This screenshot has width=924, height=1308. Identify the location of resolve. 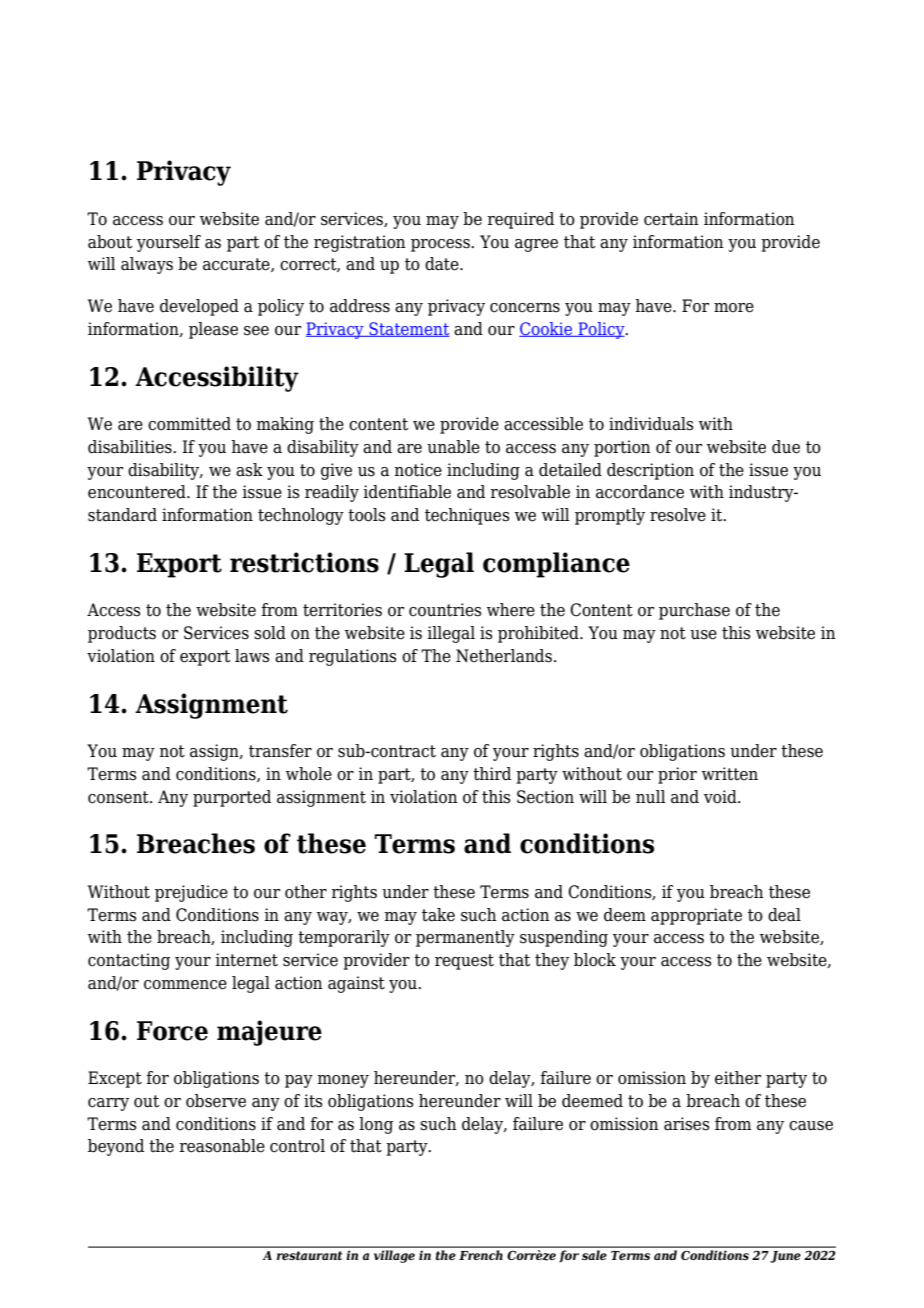
(678, 515).
